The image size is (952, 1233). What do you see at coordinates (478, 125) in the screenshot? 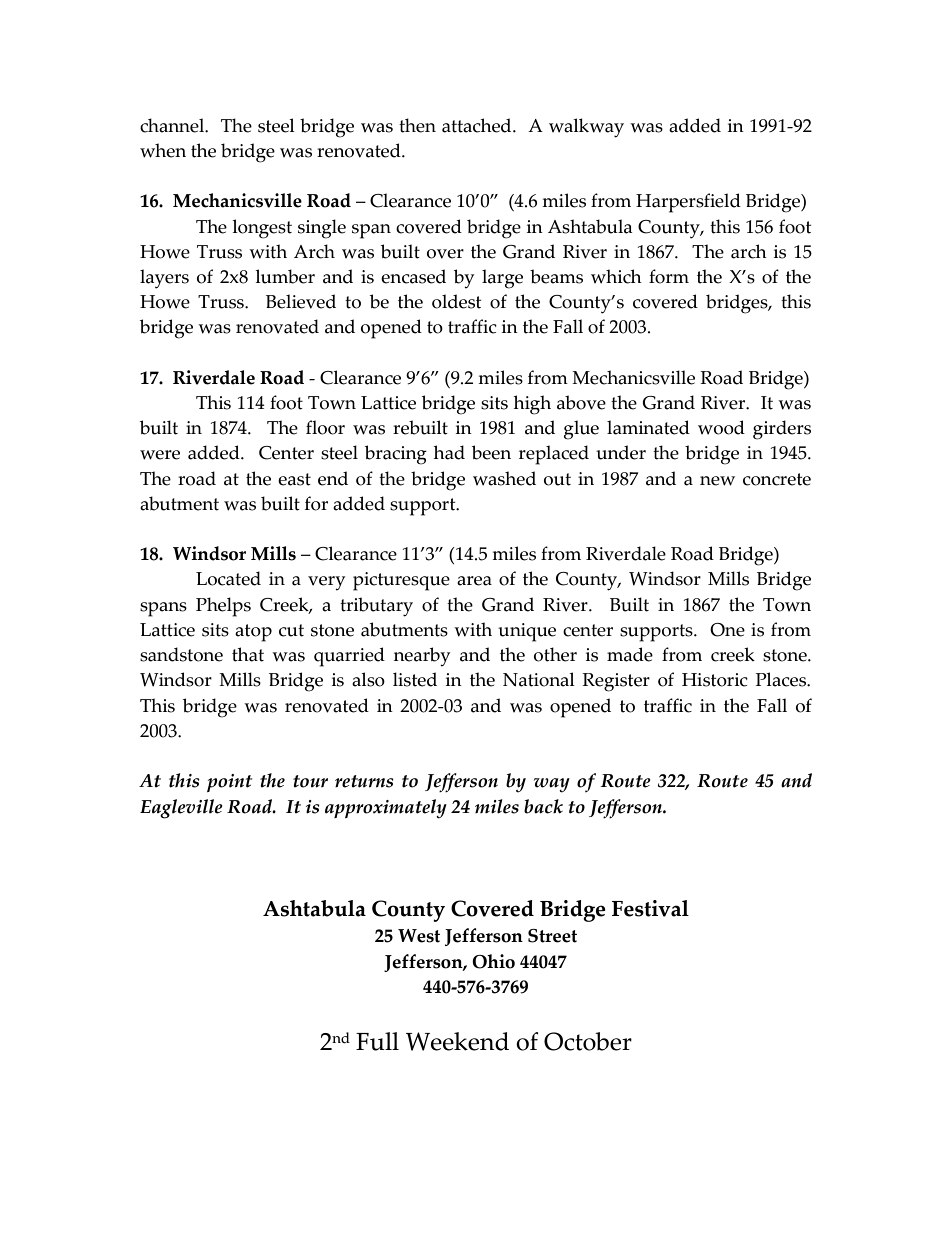
I see `attached` at bounding box center [478, 125].
